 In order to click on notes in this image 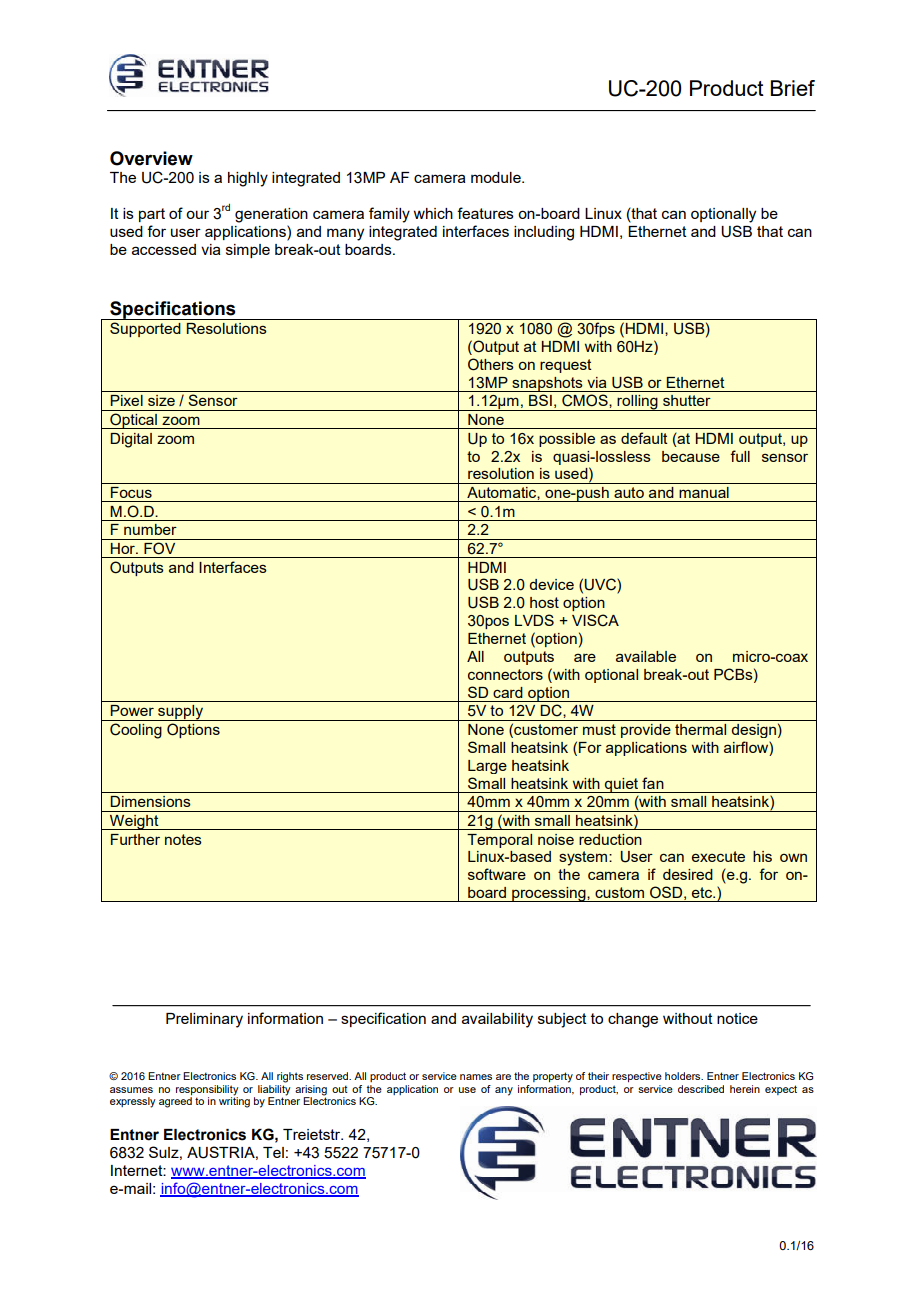, I will do `click(183, 839)`.
